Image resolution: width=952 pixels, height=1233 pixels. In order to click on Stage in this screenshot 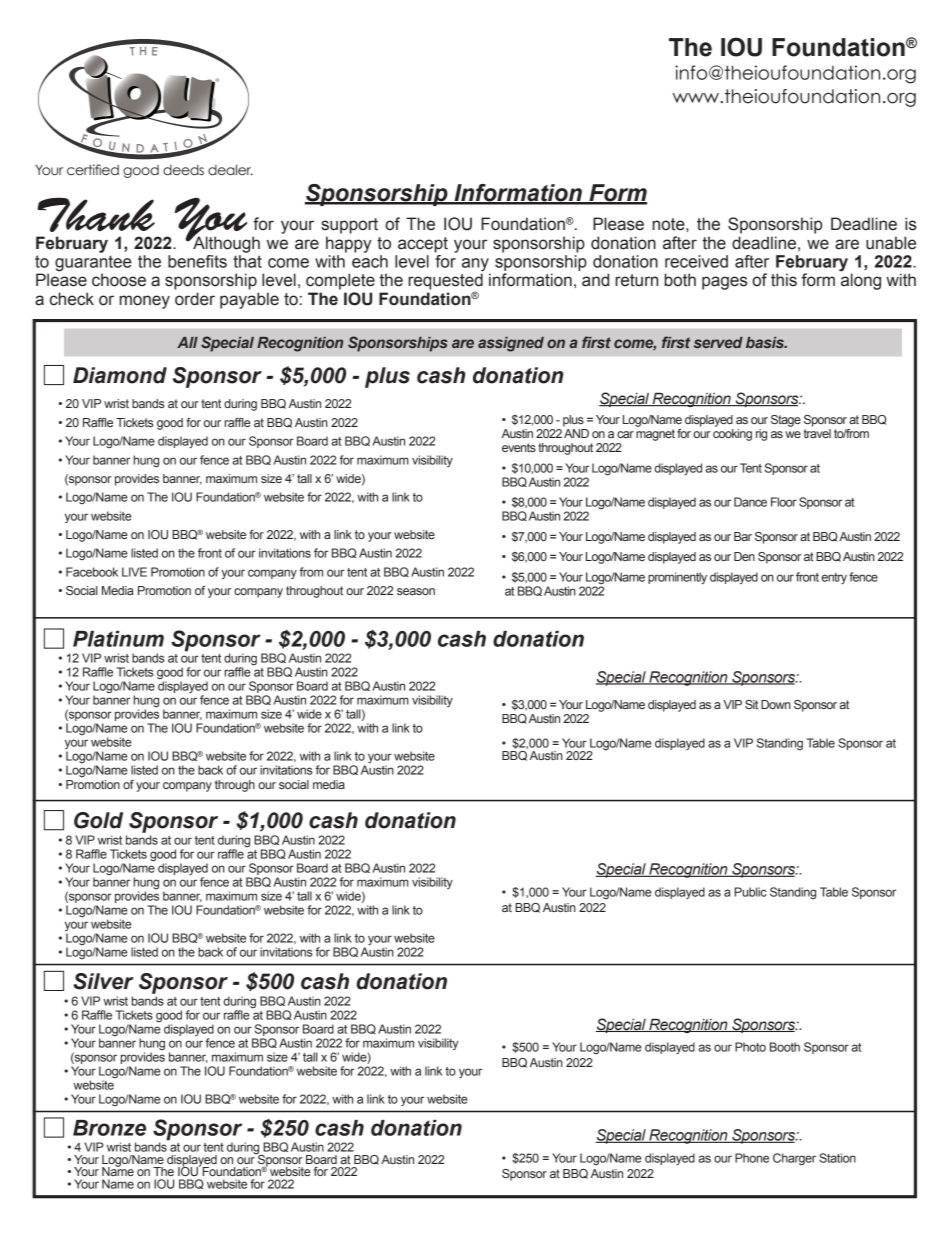, I will do `click(786, 421)`.
